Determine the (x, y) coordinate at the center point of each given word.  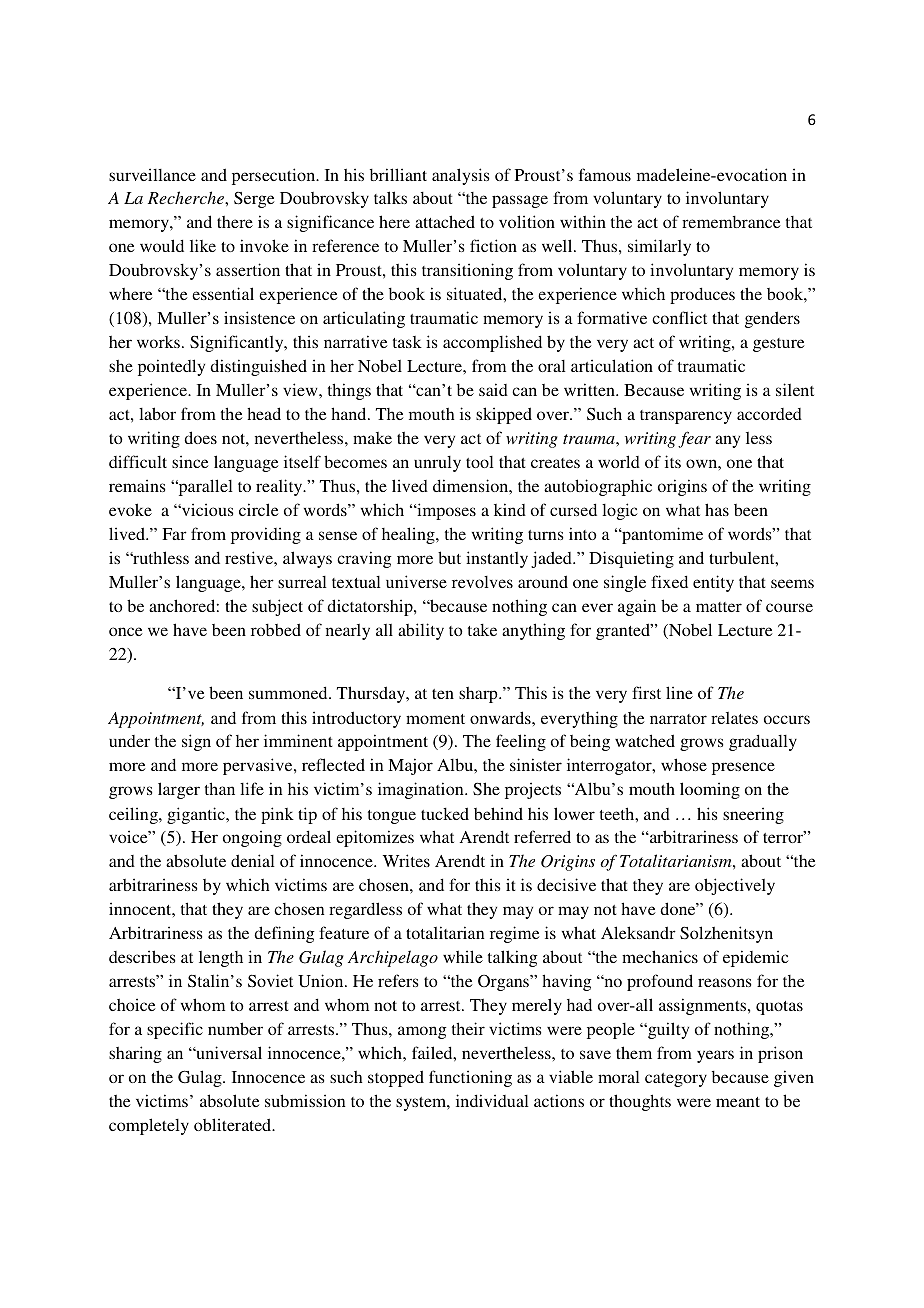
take (482, 630)
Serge (254, 200)
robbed (276, 629)
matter (719, 607)
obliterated (234, 1124)
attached (445, 221)
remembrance (731, 222)
